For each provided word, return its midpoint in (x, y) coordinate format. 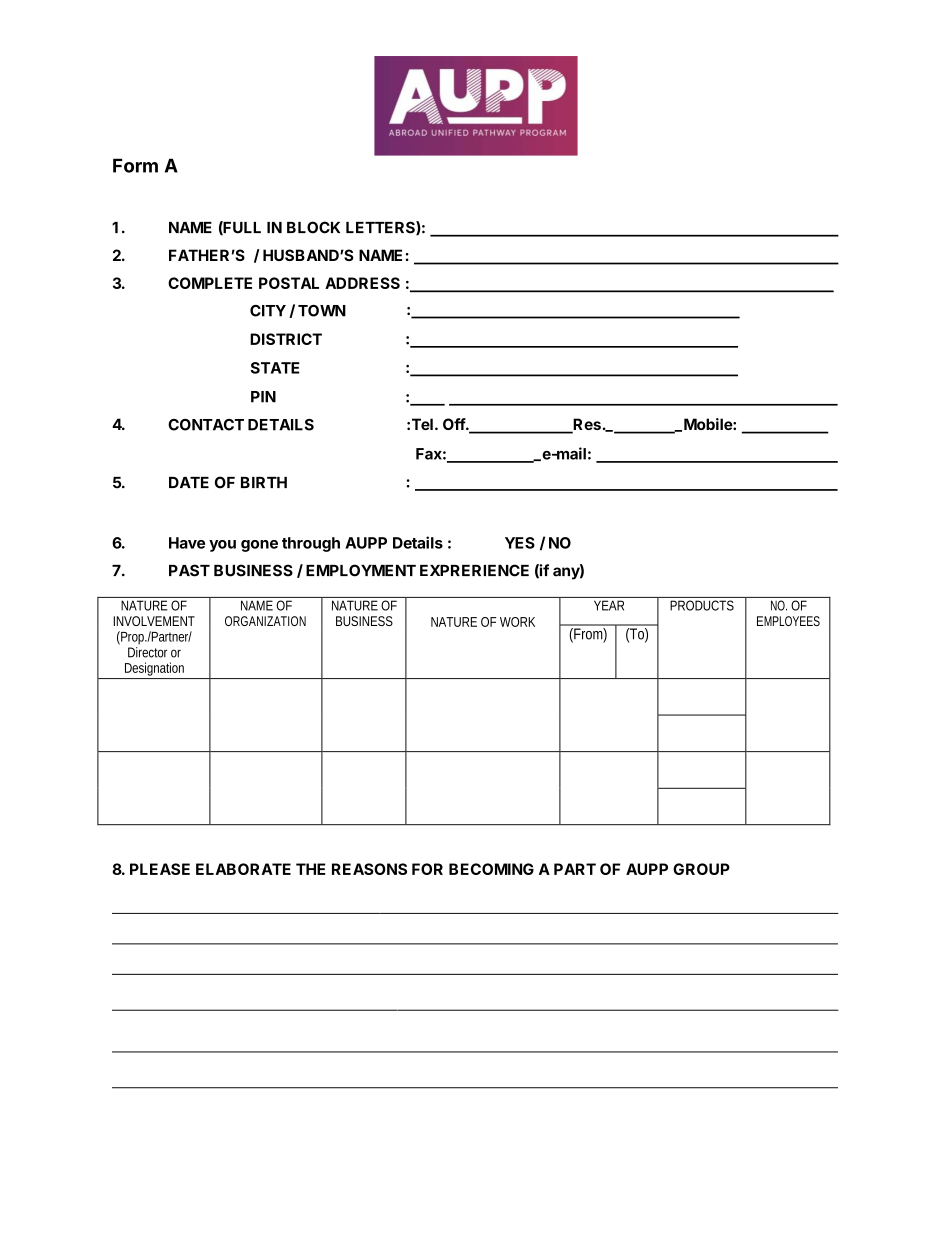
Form (135, 165)
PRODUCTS (702, 605)
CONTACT (206, 425)
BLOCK (313, 227)
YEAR (609, 605)
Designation (154, 669)
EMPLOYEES (788, 621)
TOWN (322, 311)
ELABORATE (243, 869)
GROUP (701, 869)
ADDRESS (362, 283)
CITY (268, 311)
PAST (189, 570)
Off (455, 424)
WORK (517, 622)
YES (520, 543)
